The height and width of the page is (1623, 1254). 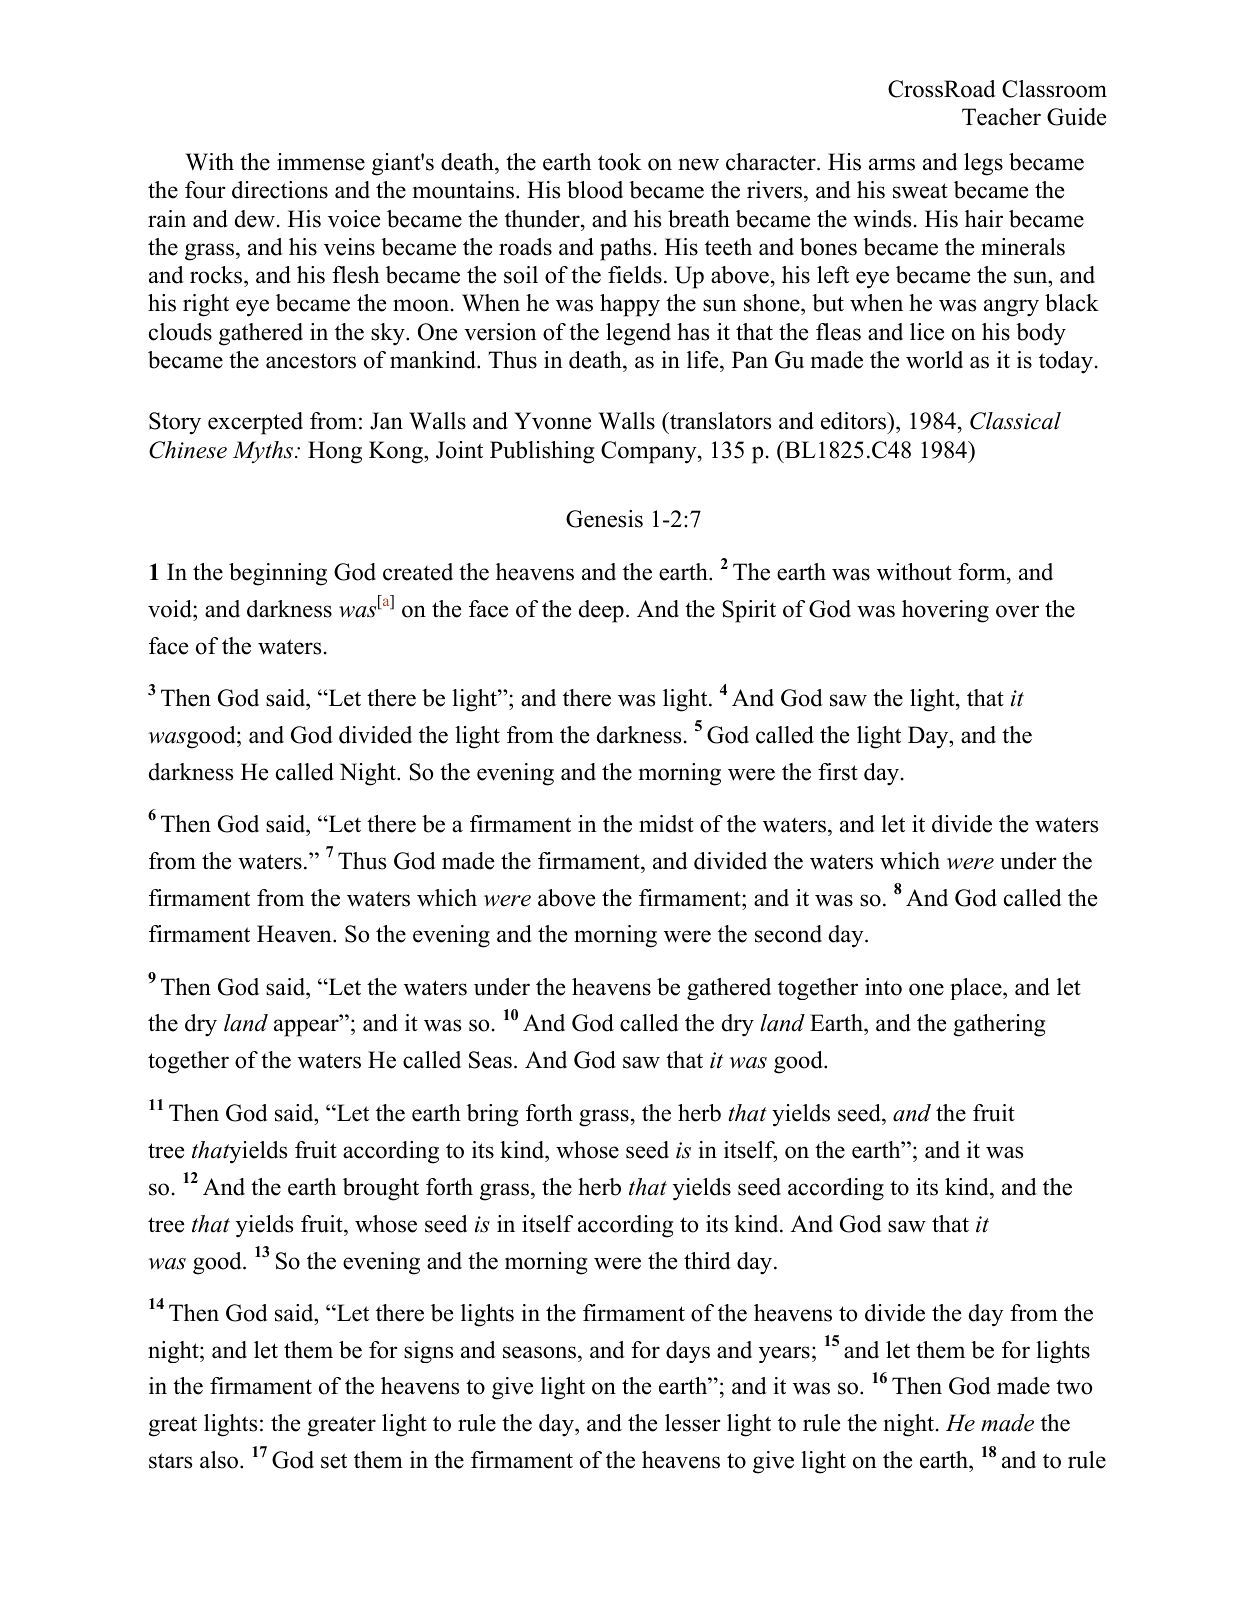 What do you see at coordinates (171, 609) in the page?
I see `void` at bounding box center [171, 609].
